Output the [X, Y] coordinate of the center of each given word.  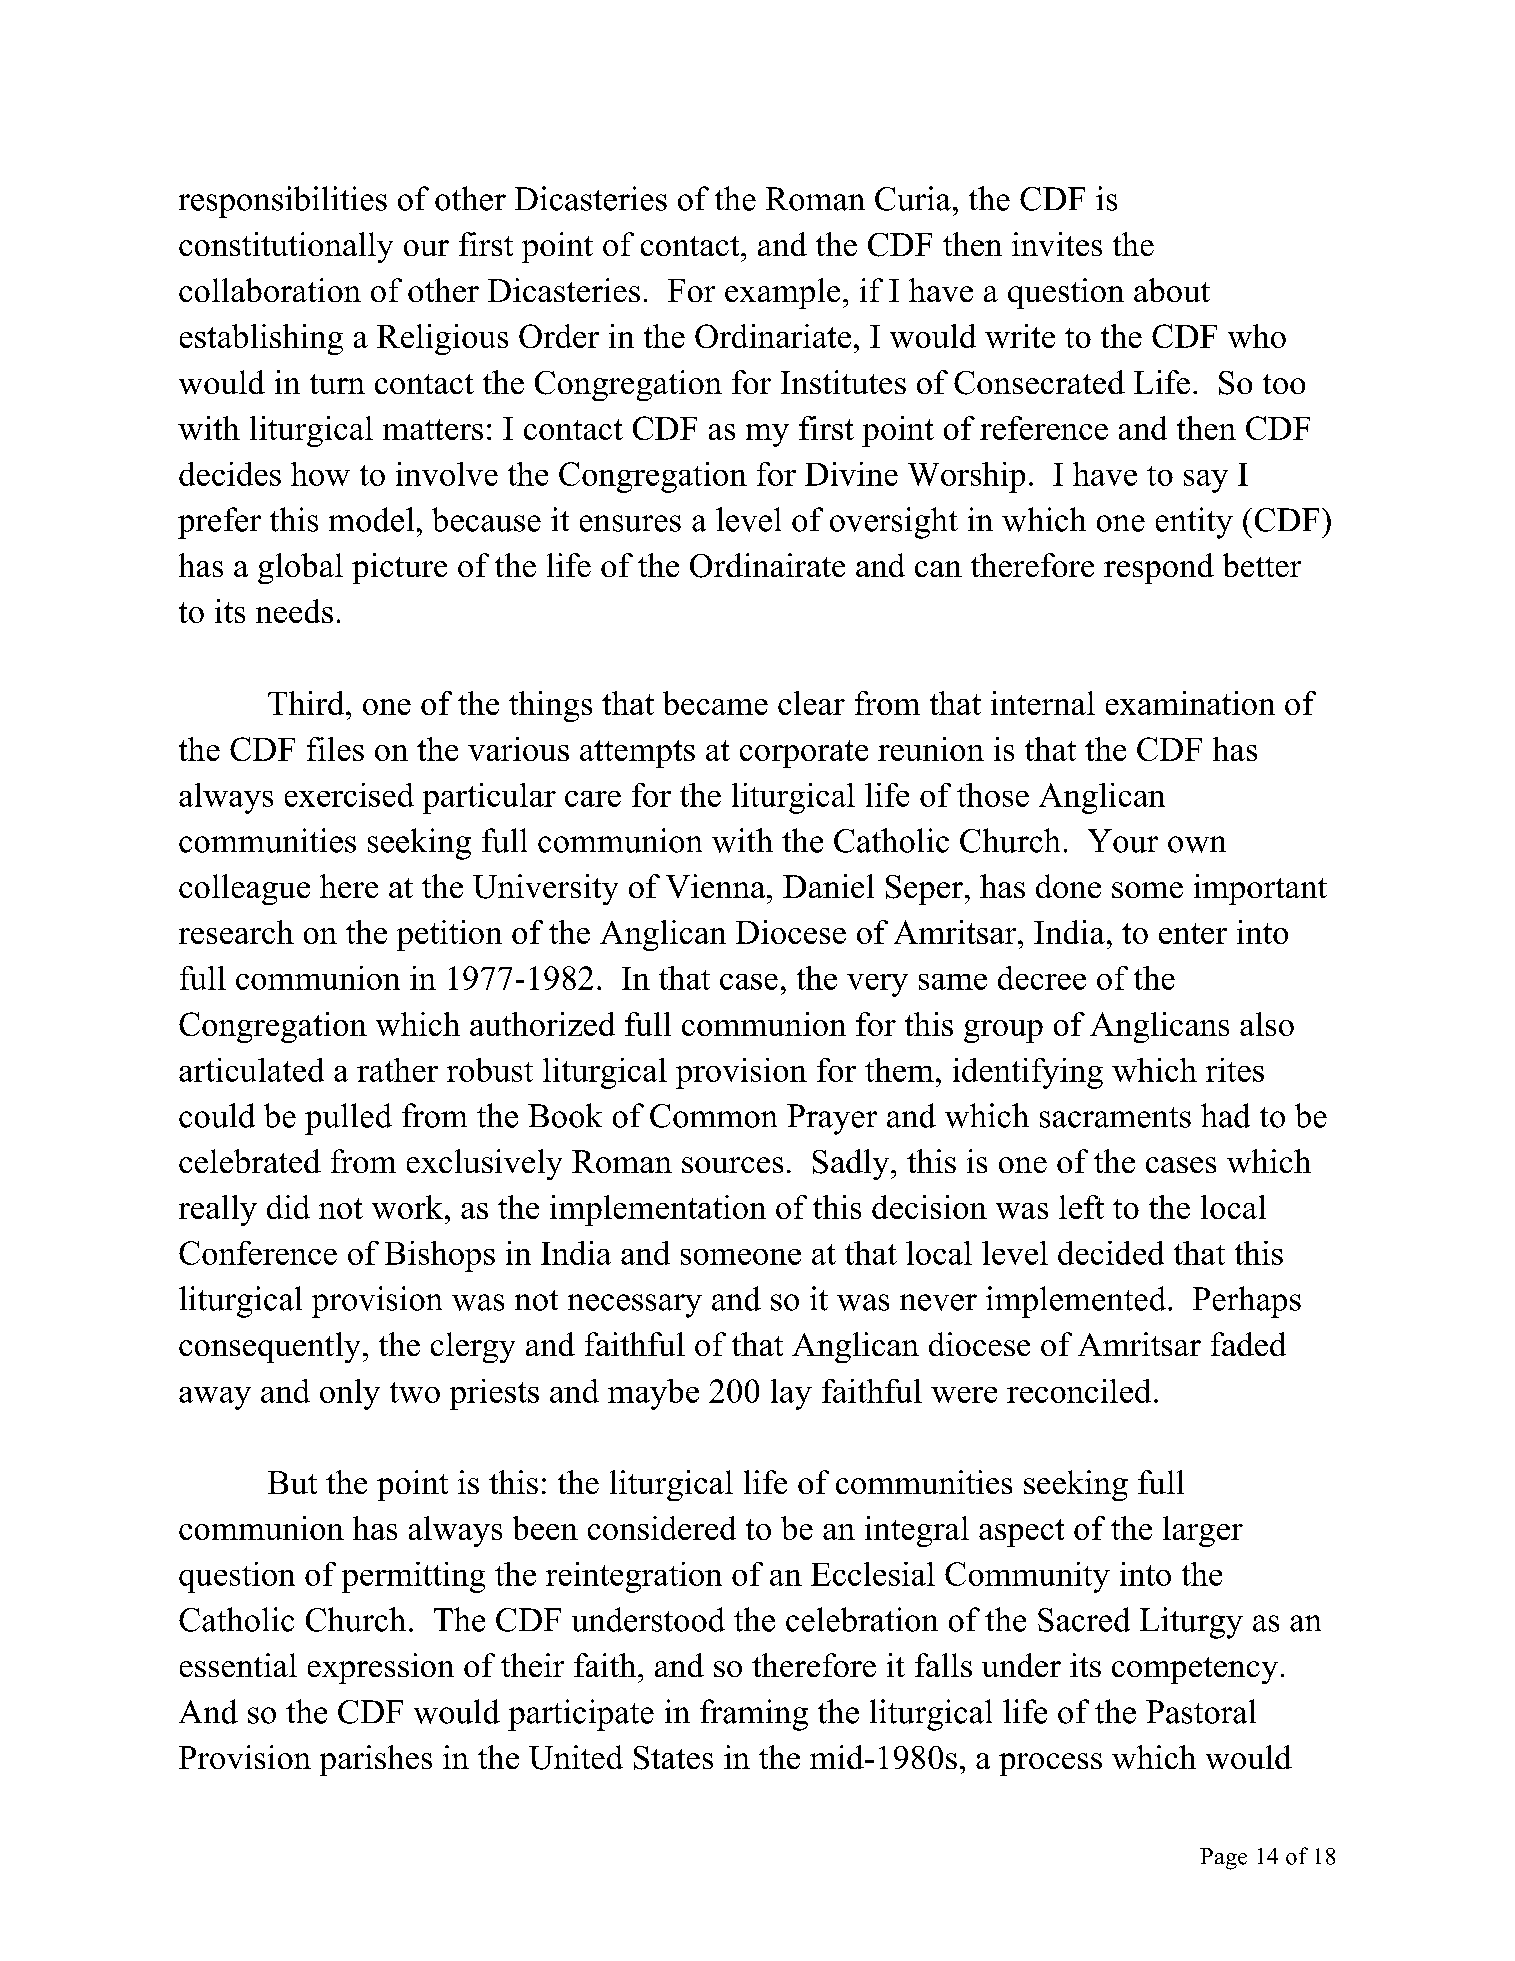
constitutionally [286, 247]
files [335, 749]
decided [1111, 1253]
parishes [376, 1760]
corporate [804, 754]
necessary [635, 1306]
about [1172, 290]
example [782, 293]
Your [1123, 841]
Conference [258, 1253]
